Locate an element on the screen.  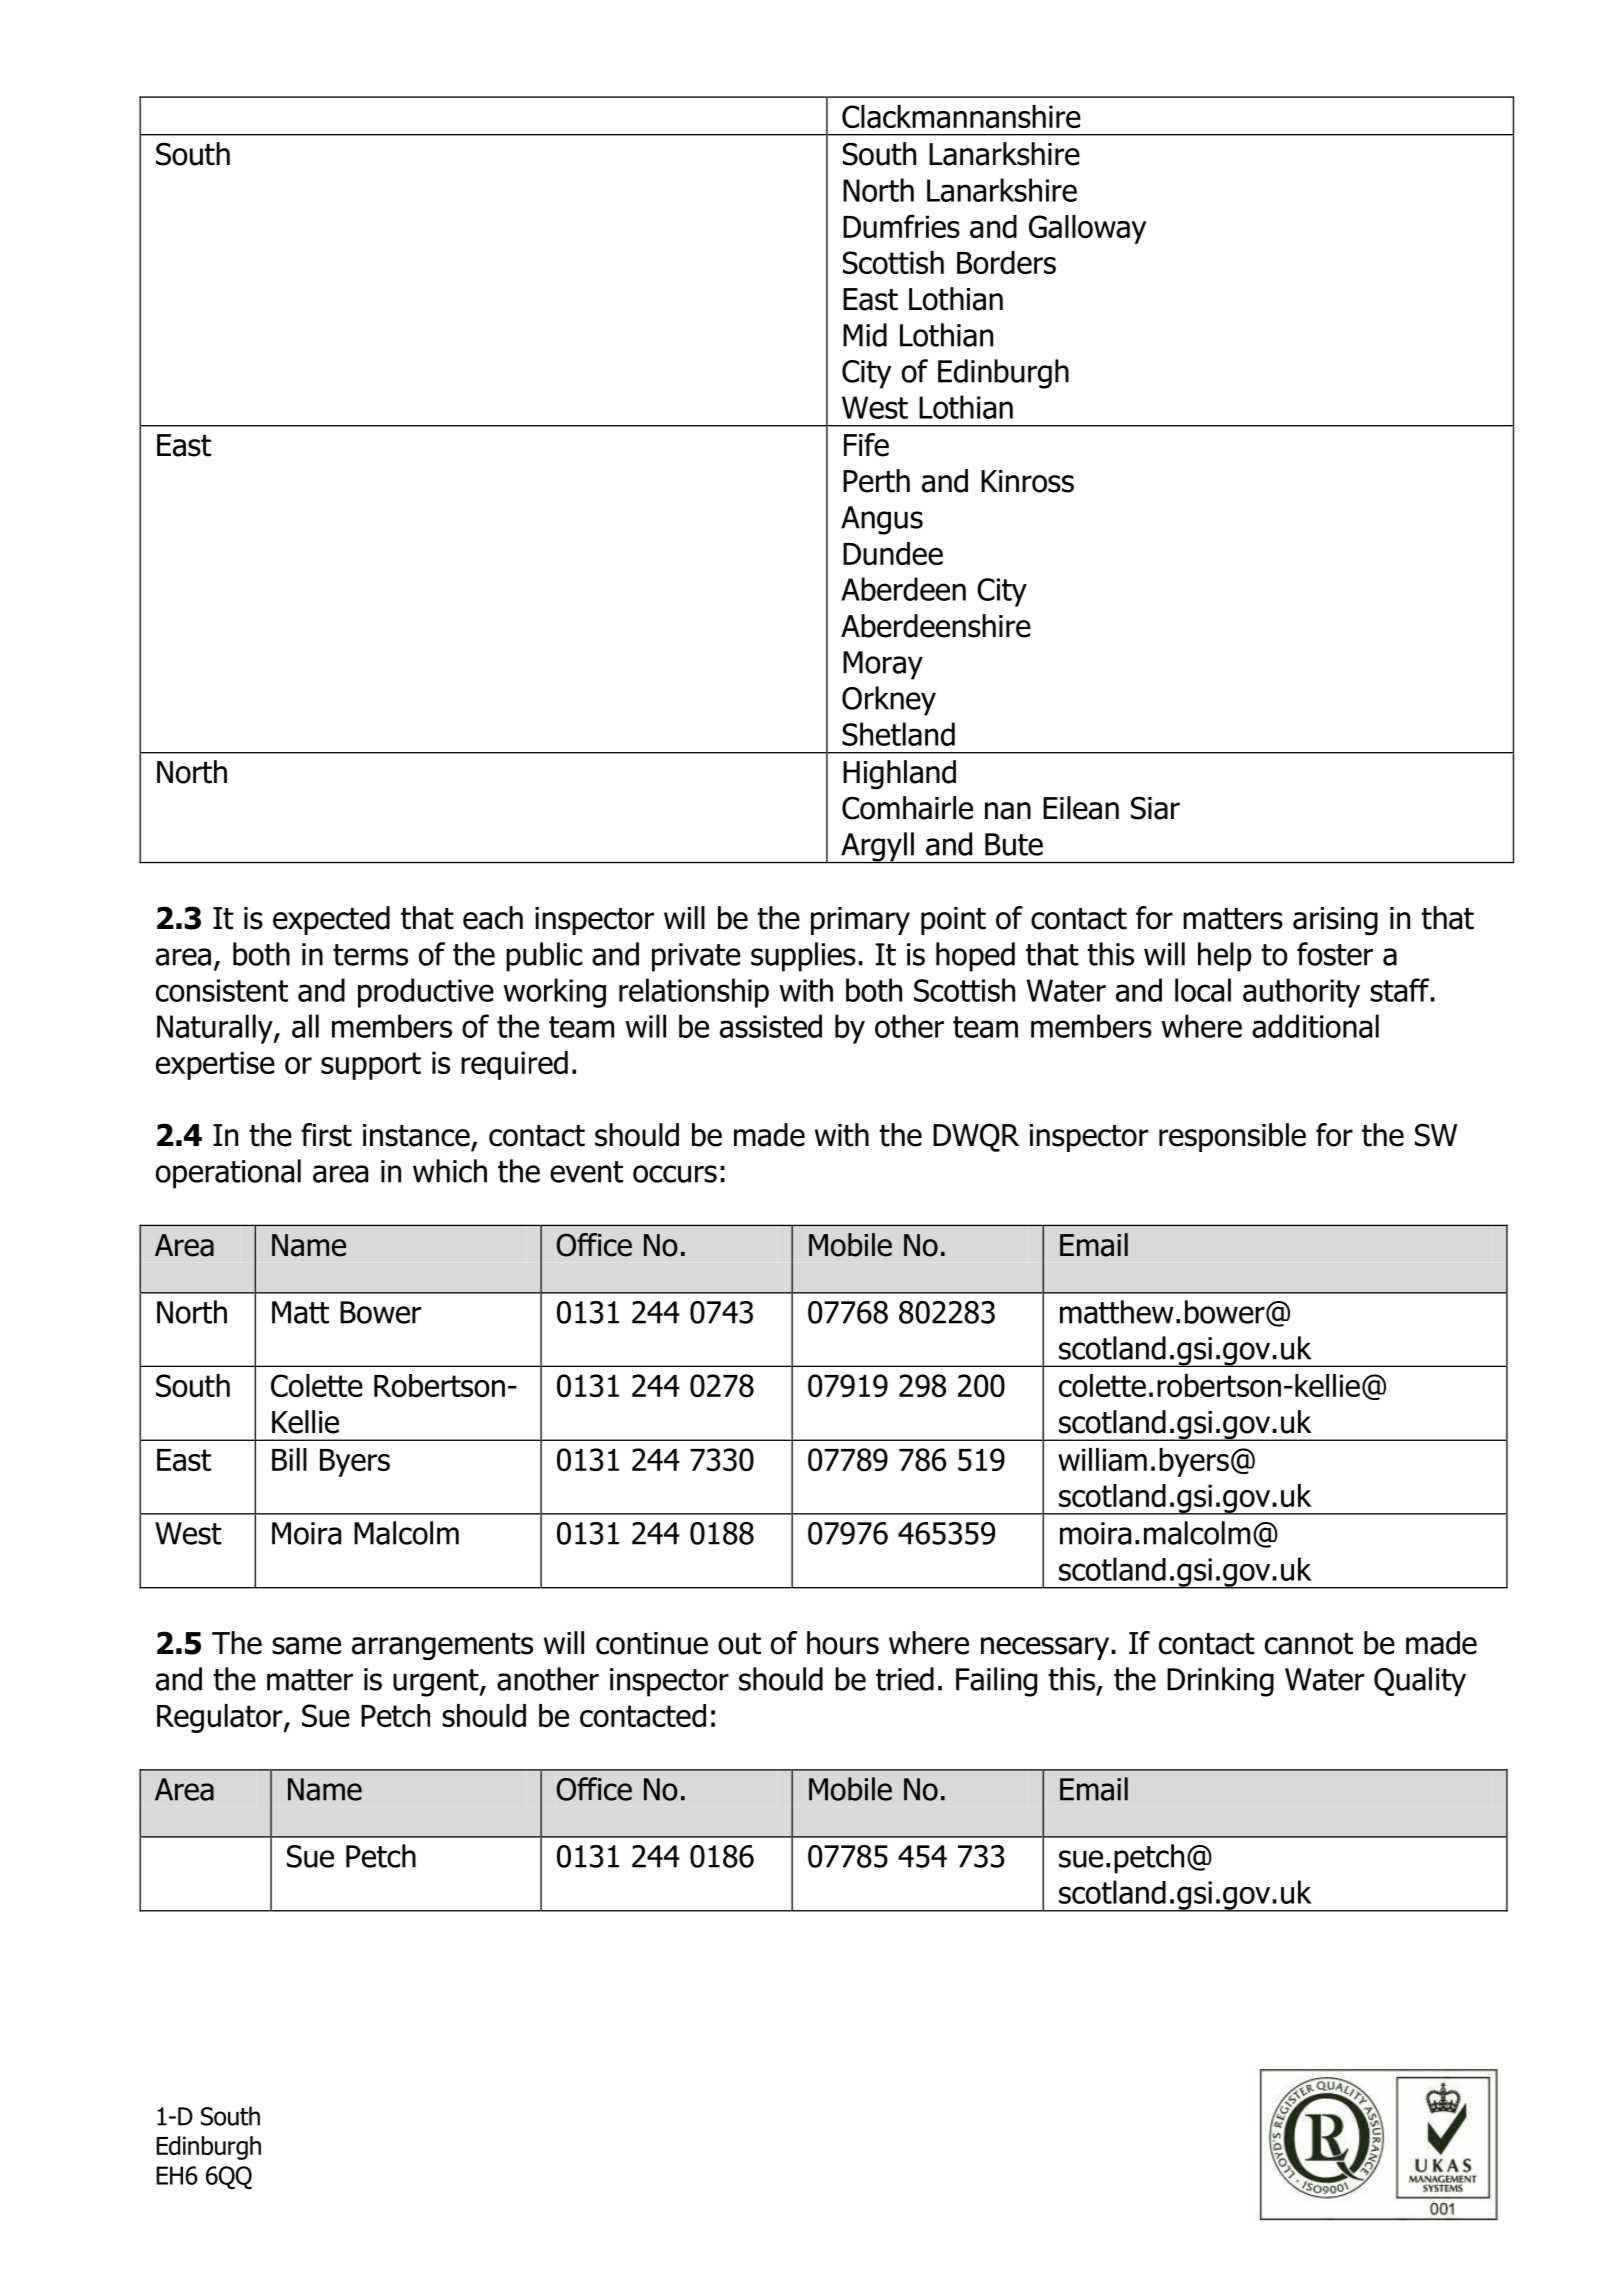
Mid is located at coordinates (865, 335).
